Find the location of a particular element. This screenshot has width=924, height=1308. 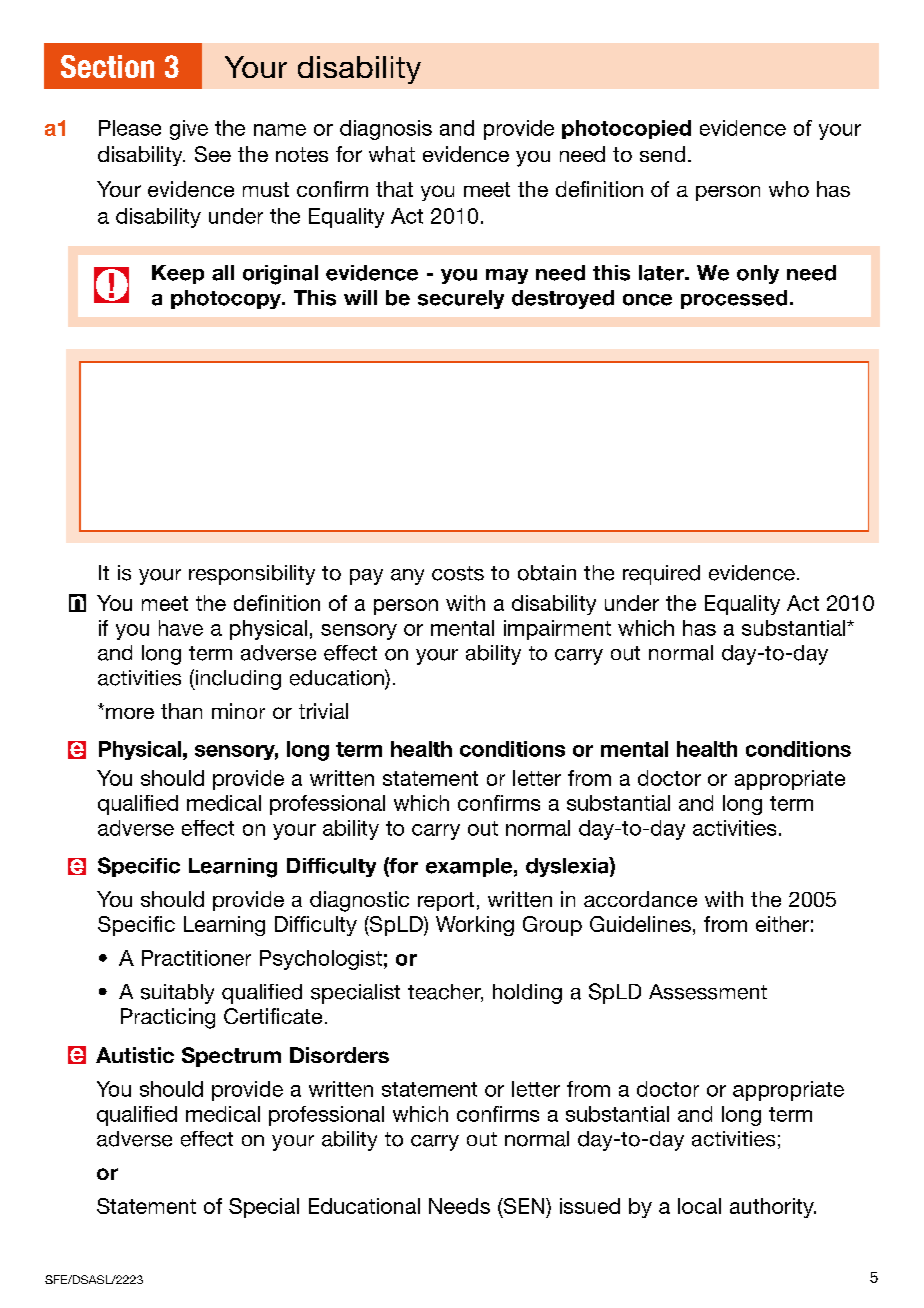

than is located at coordinates (181, 711).
